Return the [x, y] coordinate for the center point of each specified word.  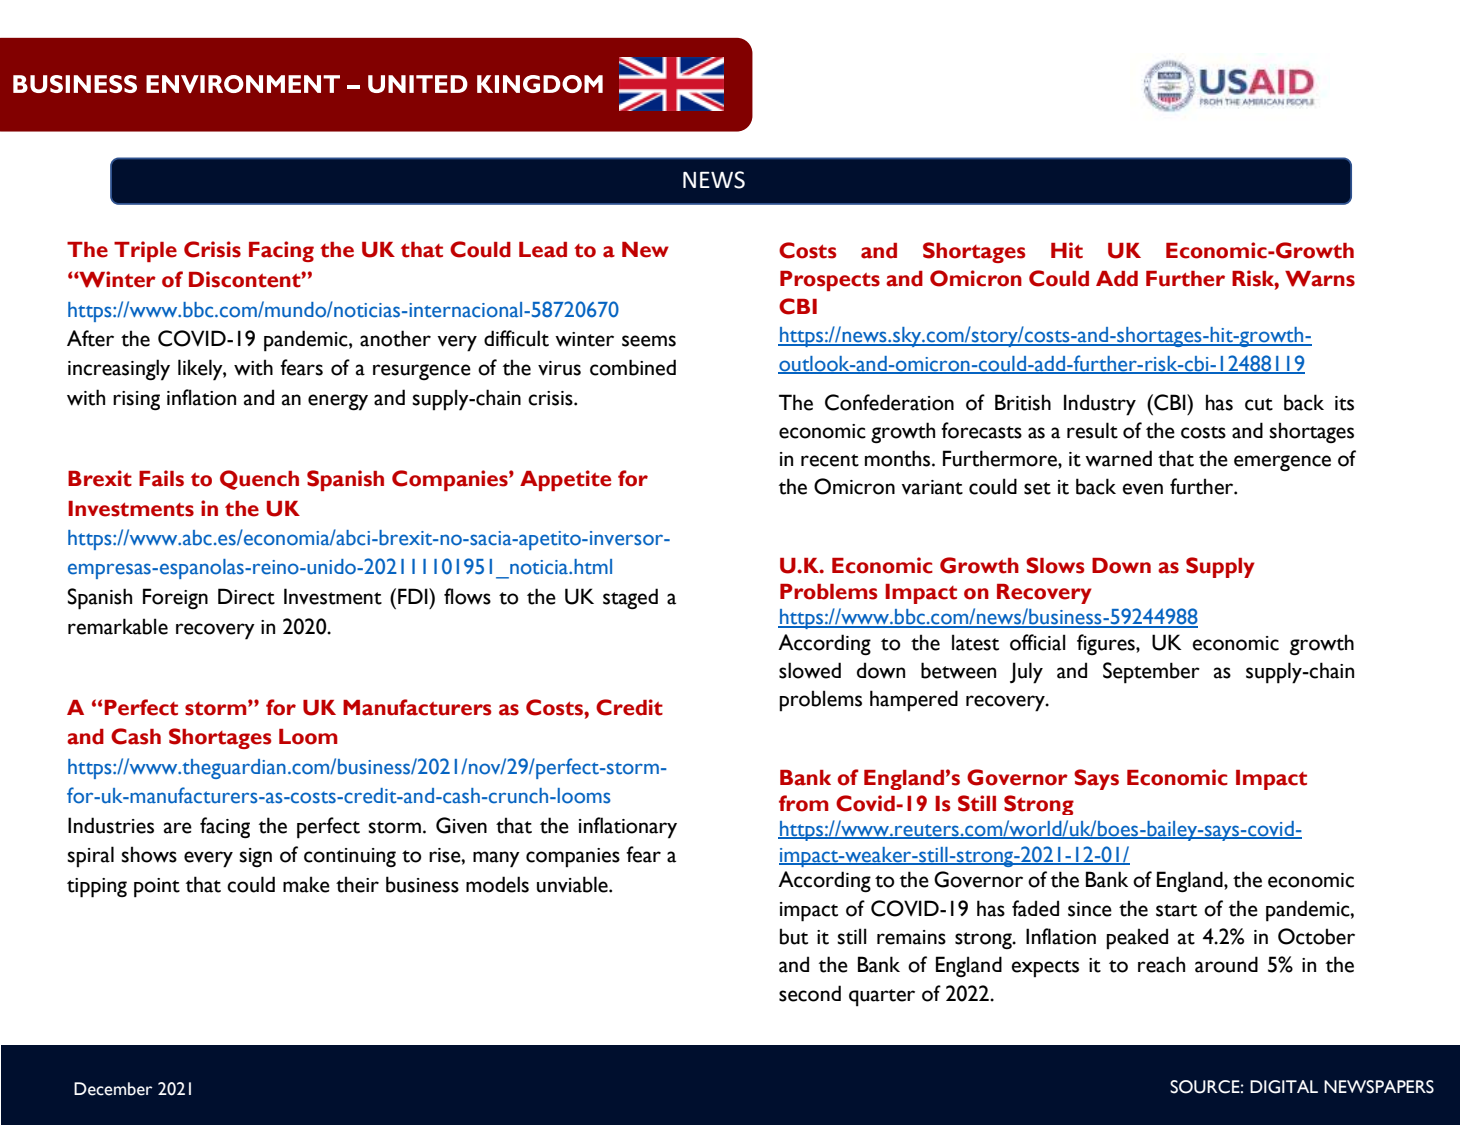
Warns [1320, 279]
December [113, 1089]
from [804, 803]
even [1143, 489]
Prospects [830, 281]
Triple [145, 251]
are [178, 828]
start [1176, 910]
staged [630, 599]
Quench [259, 480]
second [810, 993]
